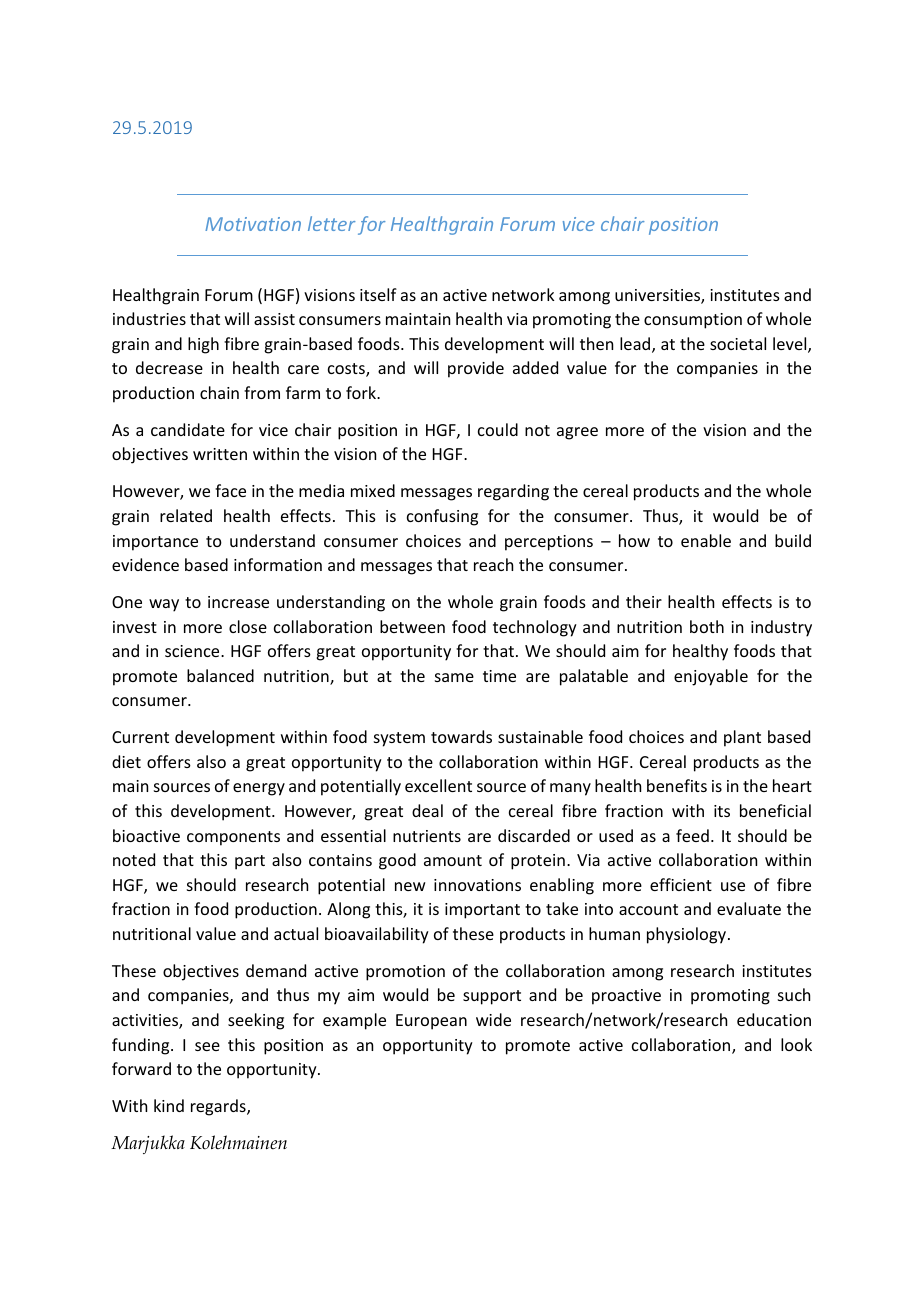  Describe the element at coordinates (711, 677) in the screenshot. I see `enjoyable` at that location.
